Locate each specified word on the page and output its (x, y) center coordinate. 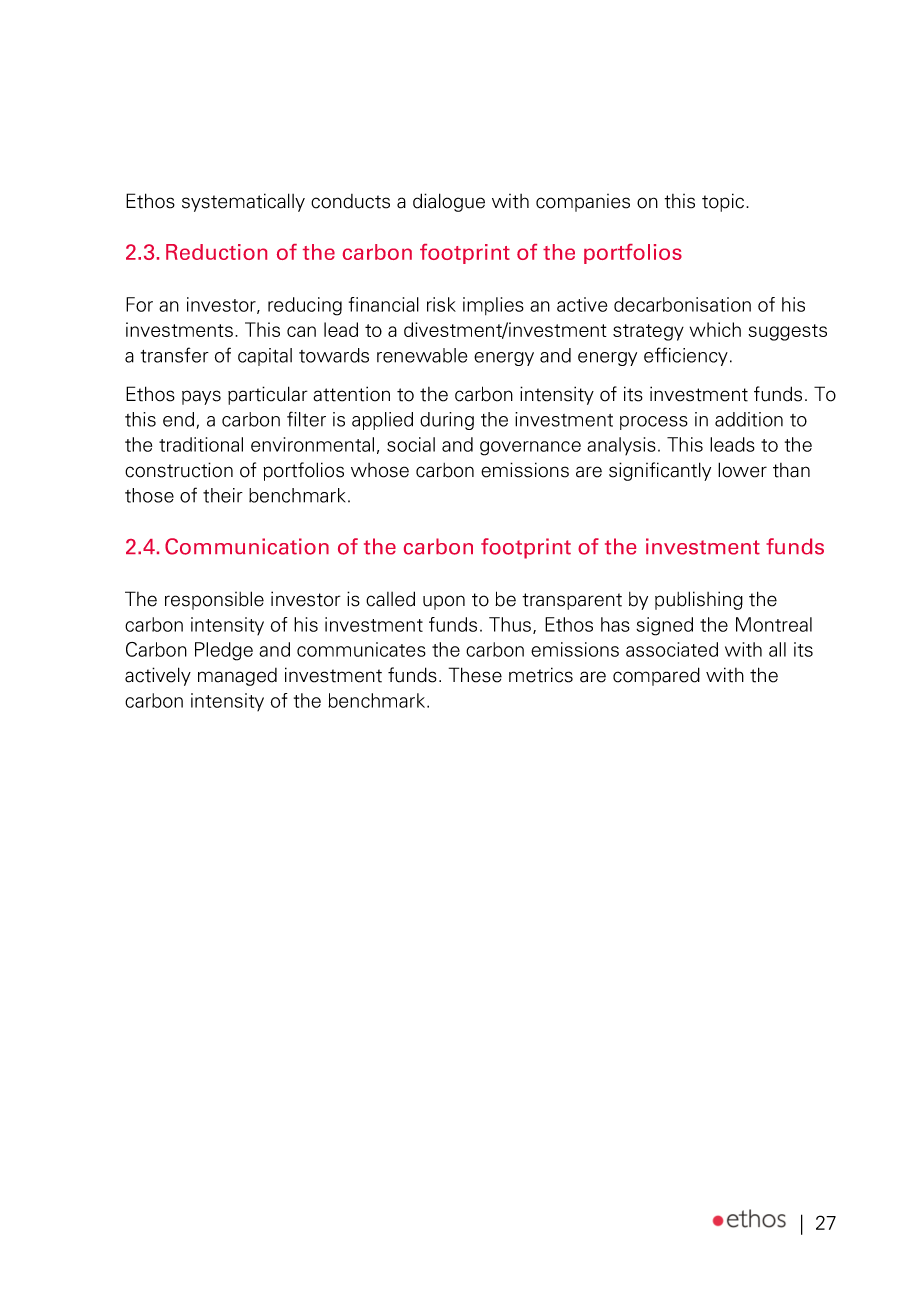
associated (672, 649)
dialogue (449, 202)
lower (742, 470)
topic (723, 202)
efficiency (686, 356)
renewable (422, 355)
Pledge (224, 651)
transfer (175, 355)
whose (380, 470)
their (223, 495)
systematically (243, 202)
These (475, 675)
